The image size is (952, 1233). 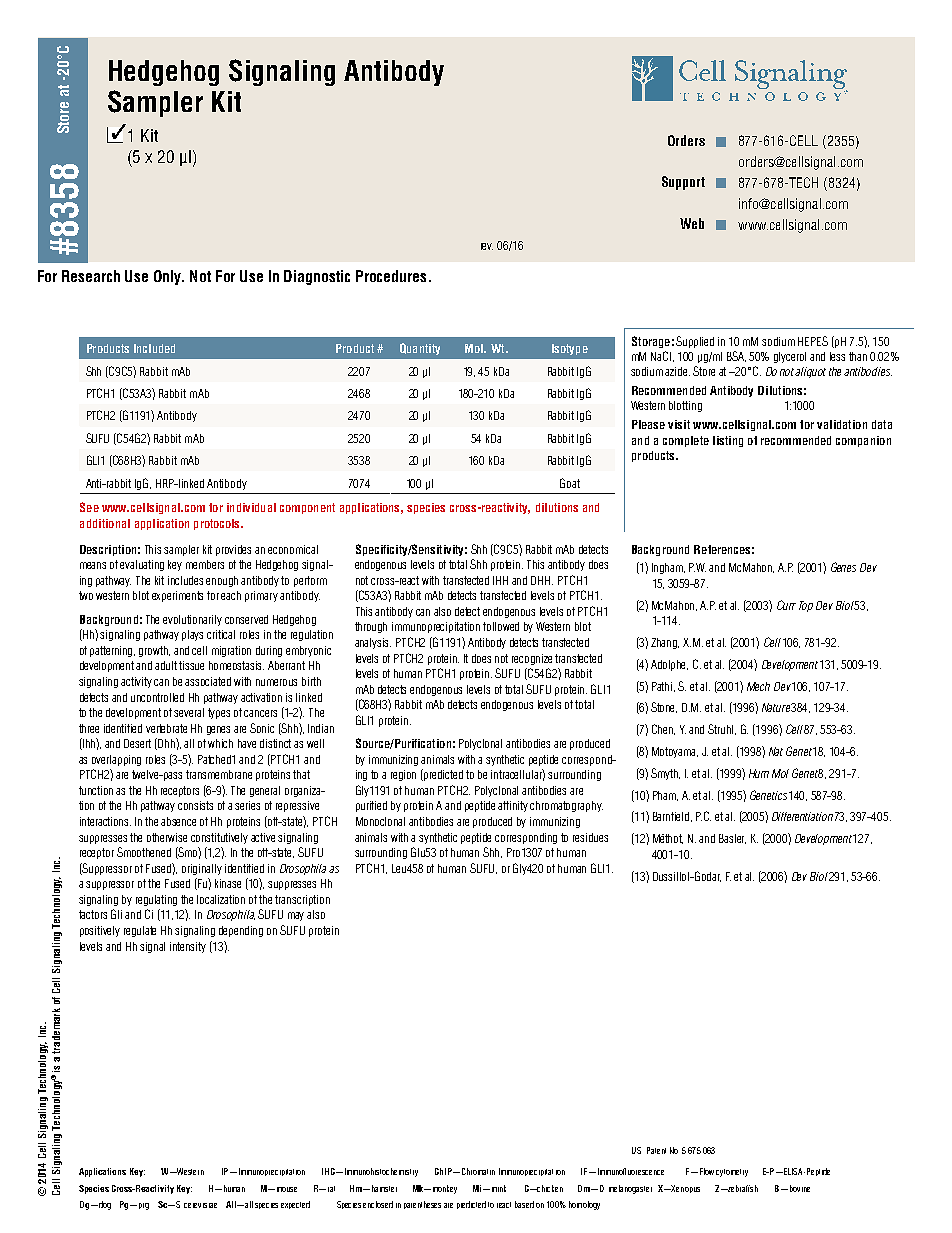 What do you see at coordinates (524, 1204) in the screenshot?
I see `based` at bounding box center [524, 1204].
